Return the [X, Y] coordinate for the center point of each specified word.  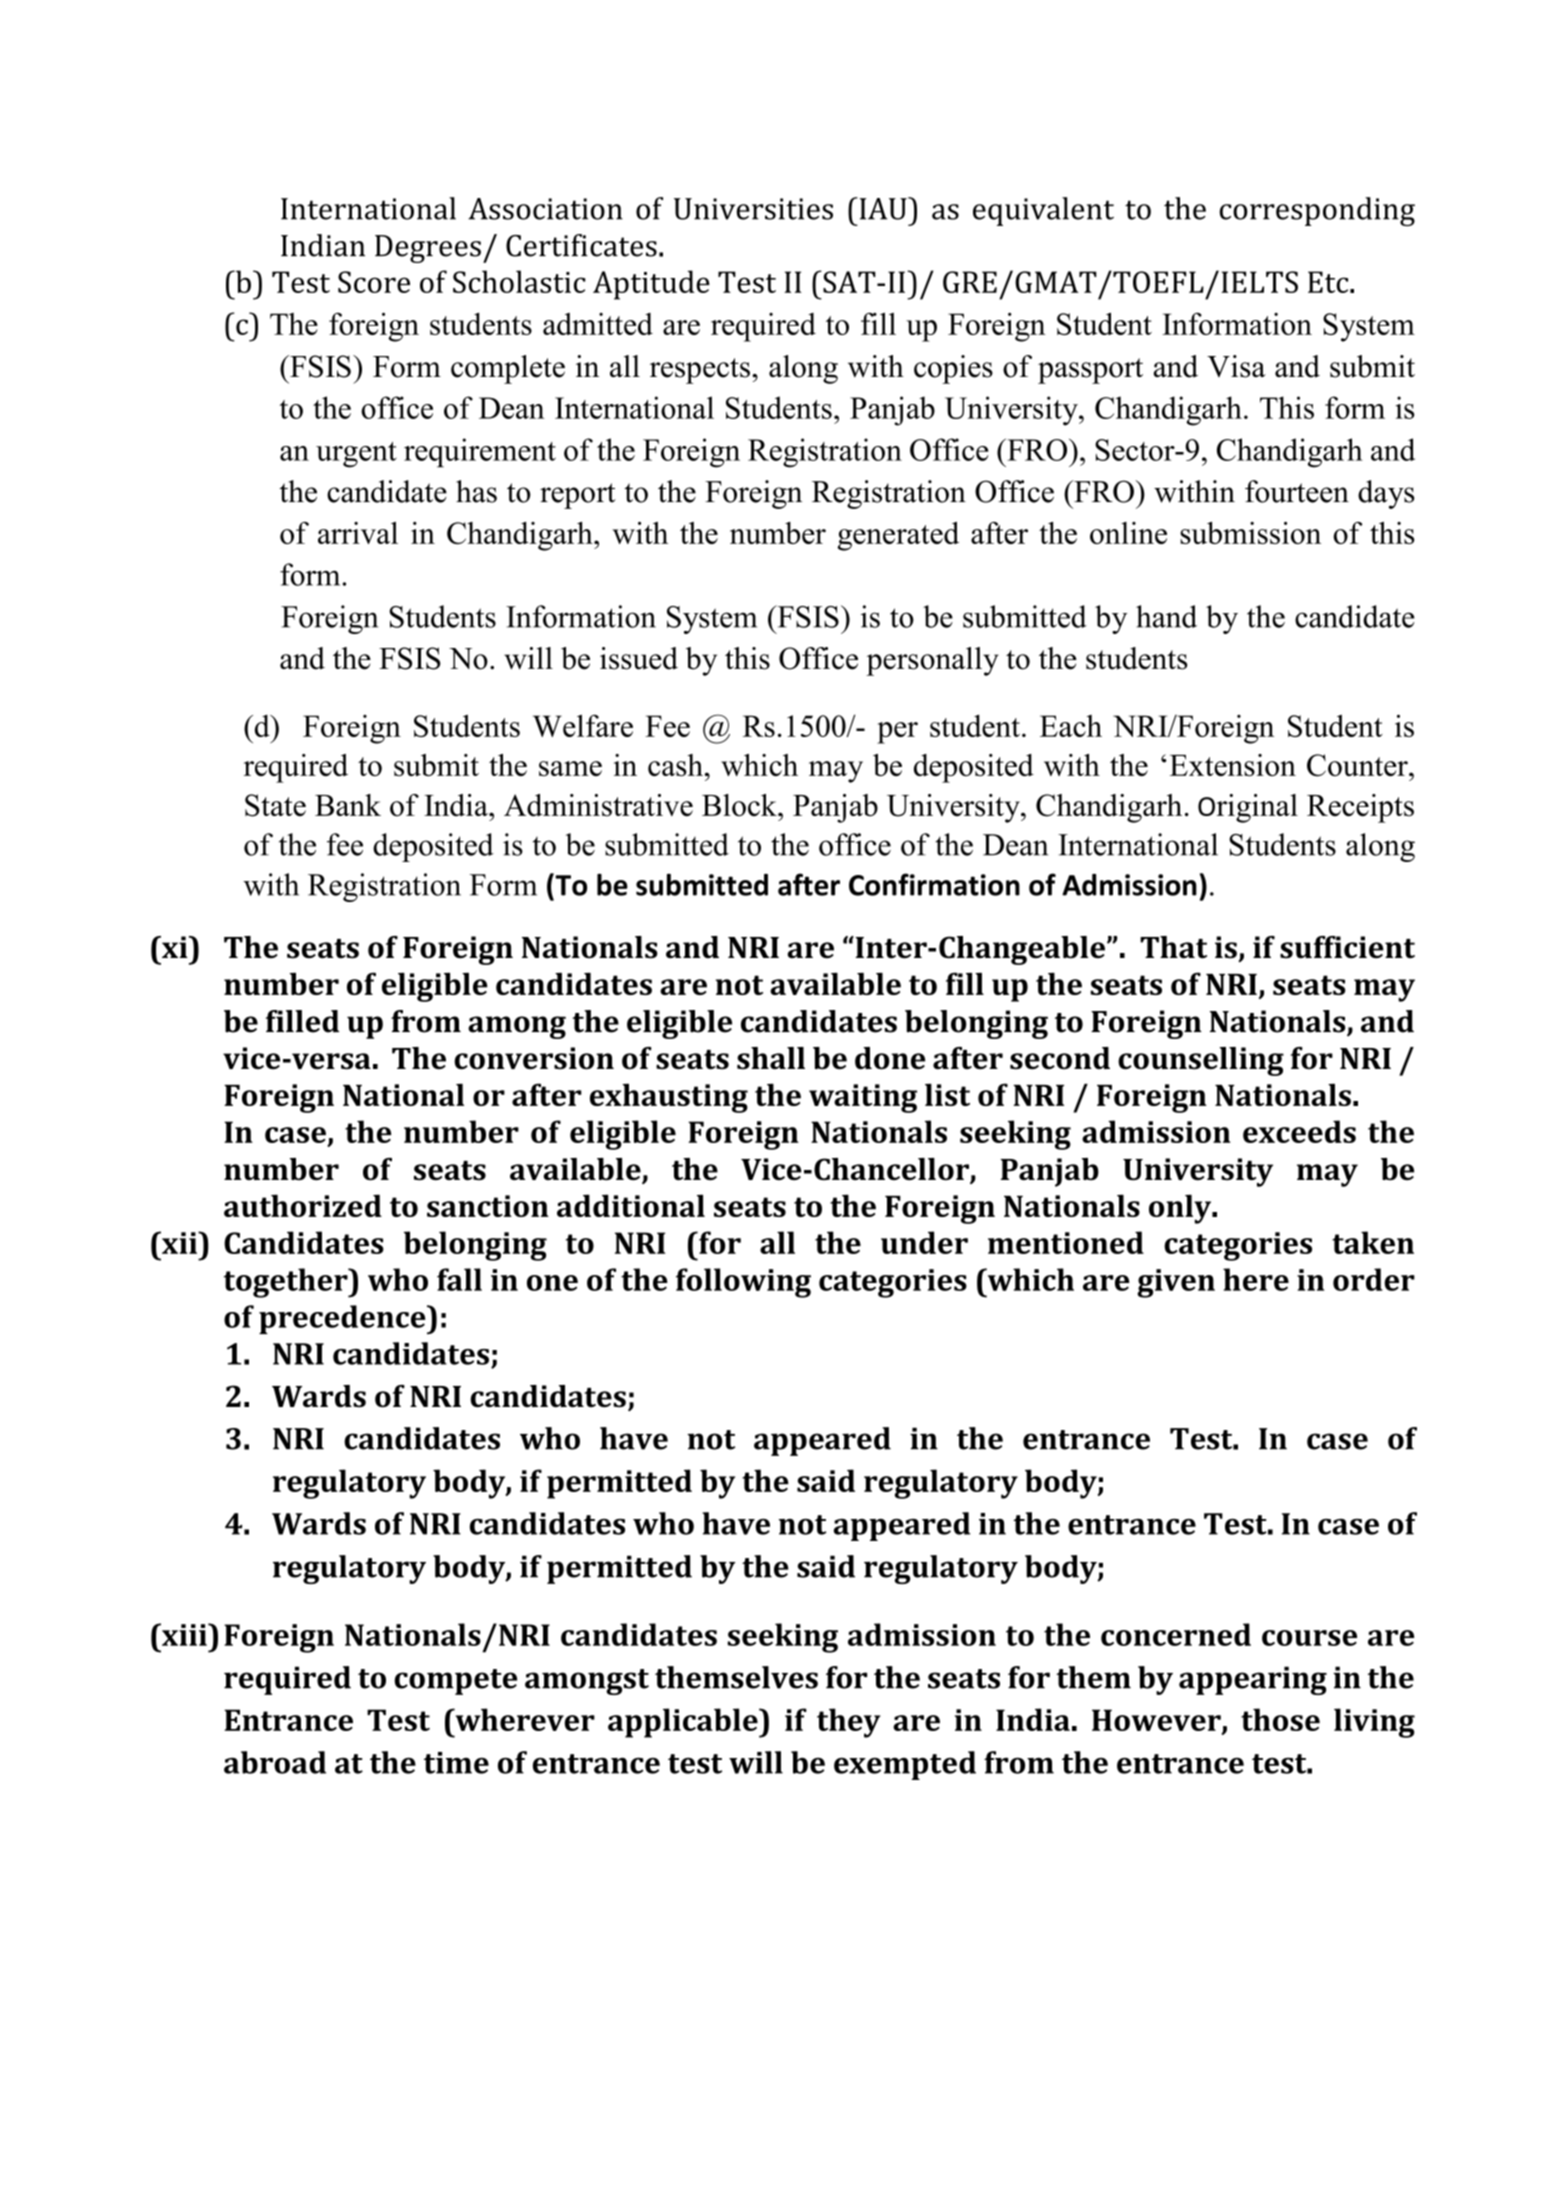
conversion [534, 1058]
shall [771, 1058]
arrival [358, 533]
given [1176, 1283]
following [743, 1283]
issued [639, 658]
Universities [753, 209]
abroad [275, 1762]
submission [1250, 533]
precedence [343, 1319]
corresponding [1317, 211]
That [1173, 947]
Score [374, 282]
